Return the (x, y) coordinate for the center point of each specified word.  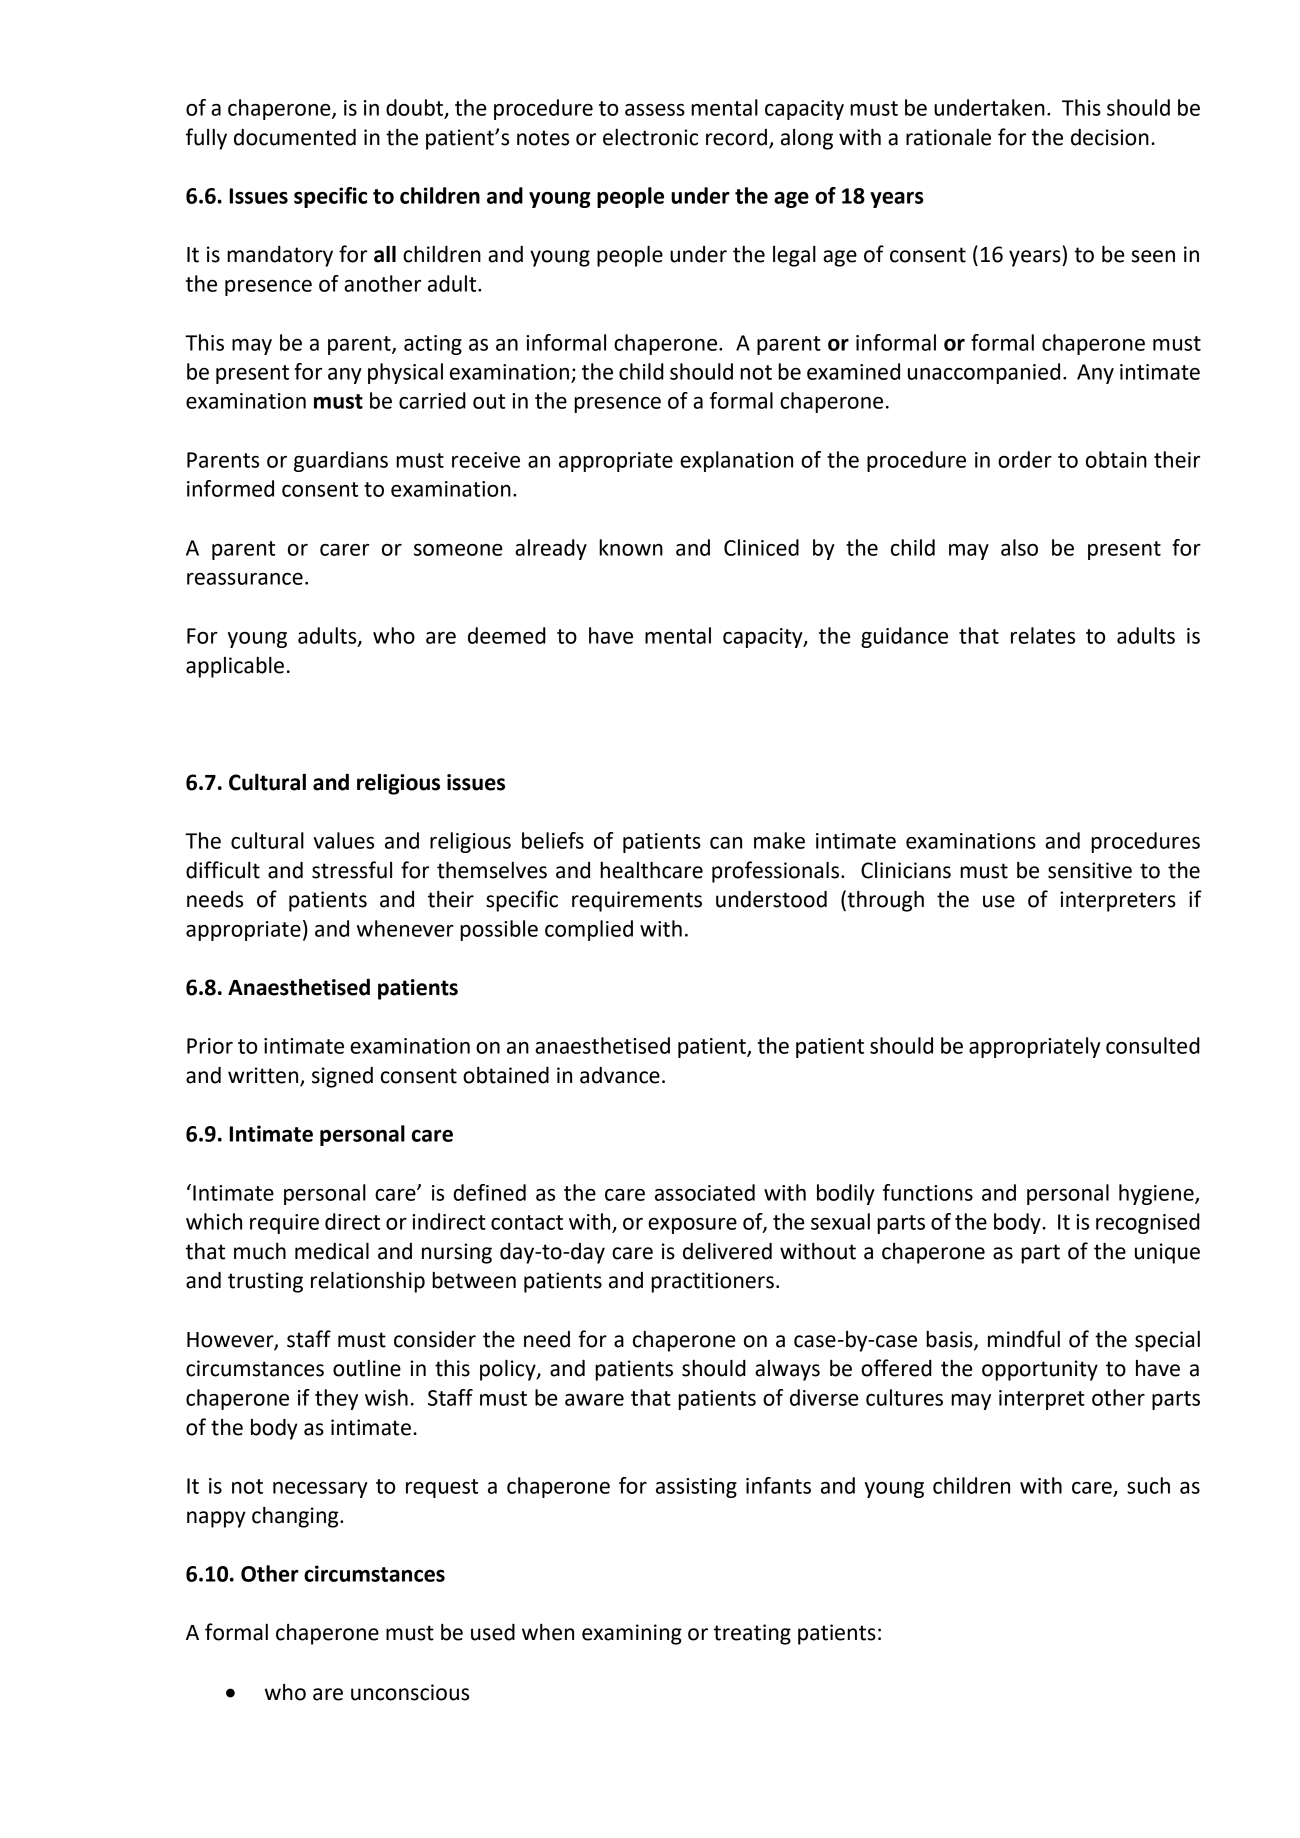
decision (1110, 137)
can (726, 843)
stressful (352, 870)
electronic (650, 137)
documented (295, 137)
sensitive (1090, 870)
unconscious (410, 1692)
